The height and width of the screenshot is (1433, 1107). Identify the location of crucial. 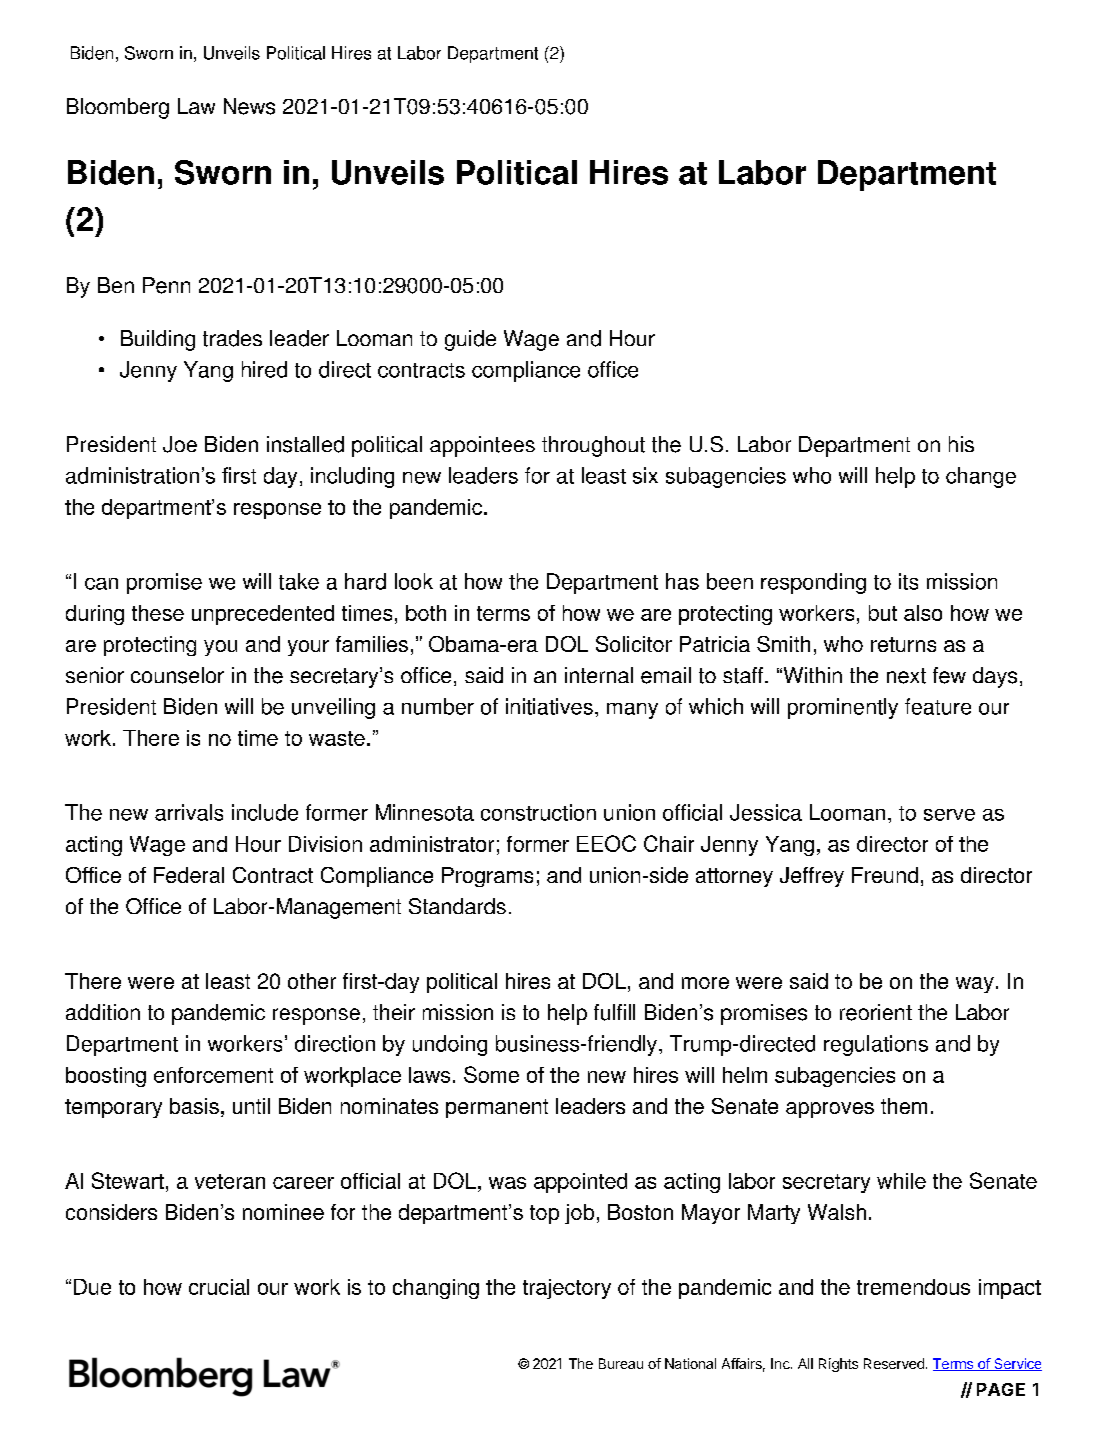
(219, 1287).
